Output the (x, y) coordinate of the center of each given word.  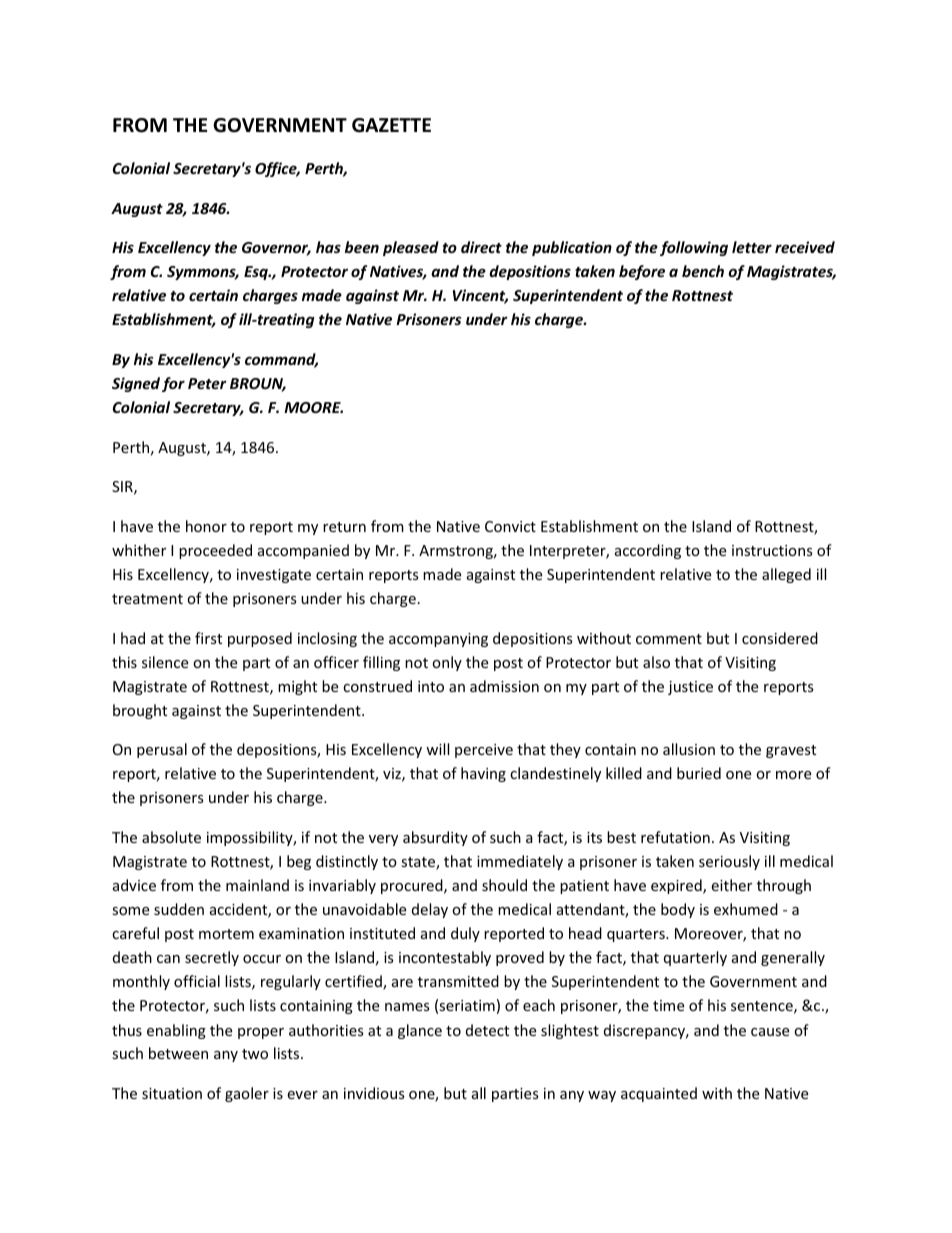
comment (669, 639)
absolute (171, 837)
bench (703, 271)
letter (752, 247)
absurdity (435, 838)
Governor (276, 249)
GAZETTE (391, 125)
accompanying (438, 640)
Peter (207, 383)
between (178, 1053)
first (208, 638)
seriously (729, 862)
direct (481, 247)
